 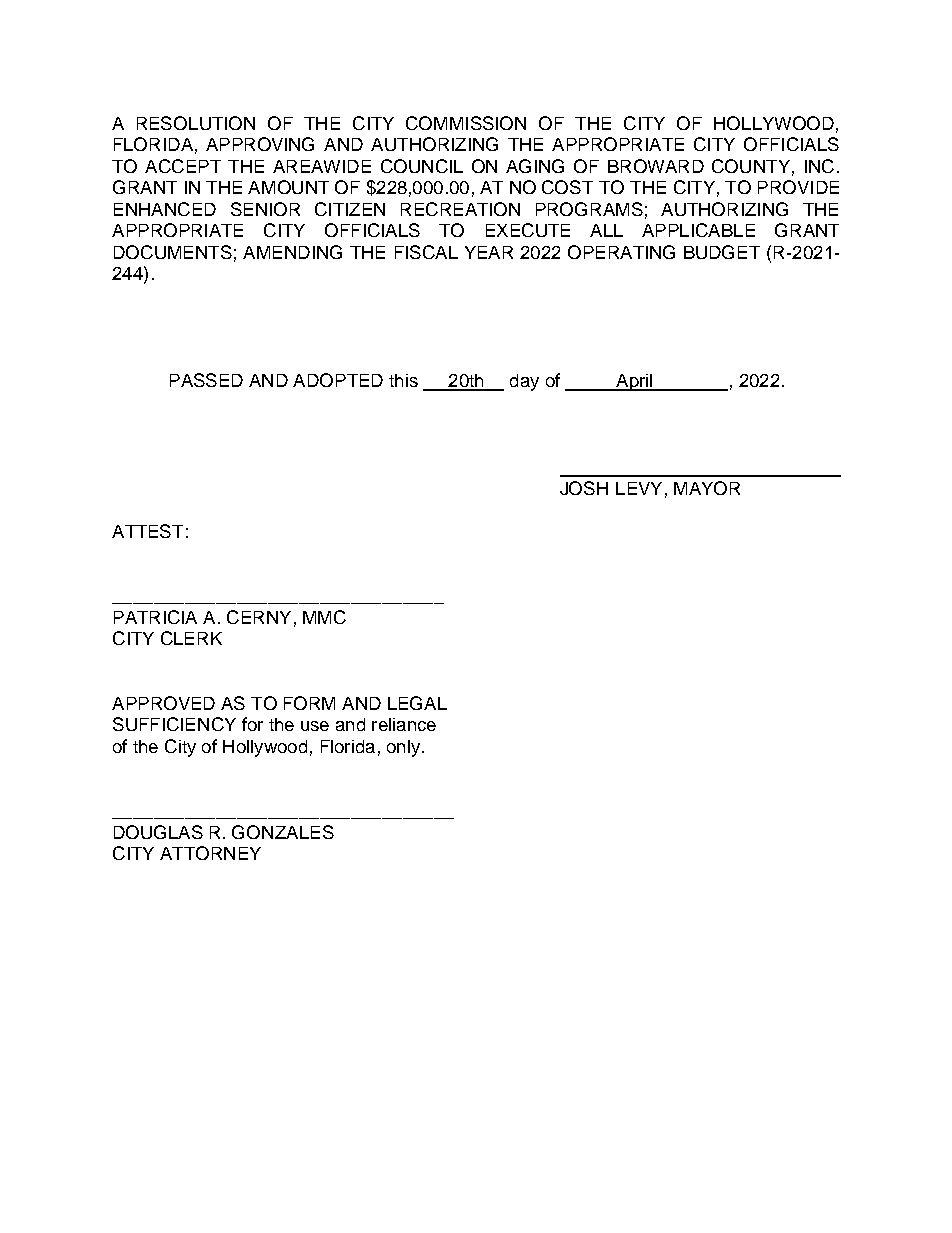 What do you see at coordinates (404, 724) in the image?
I see `reliance` at bounding box center [404, 724].
